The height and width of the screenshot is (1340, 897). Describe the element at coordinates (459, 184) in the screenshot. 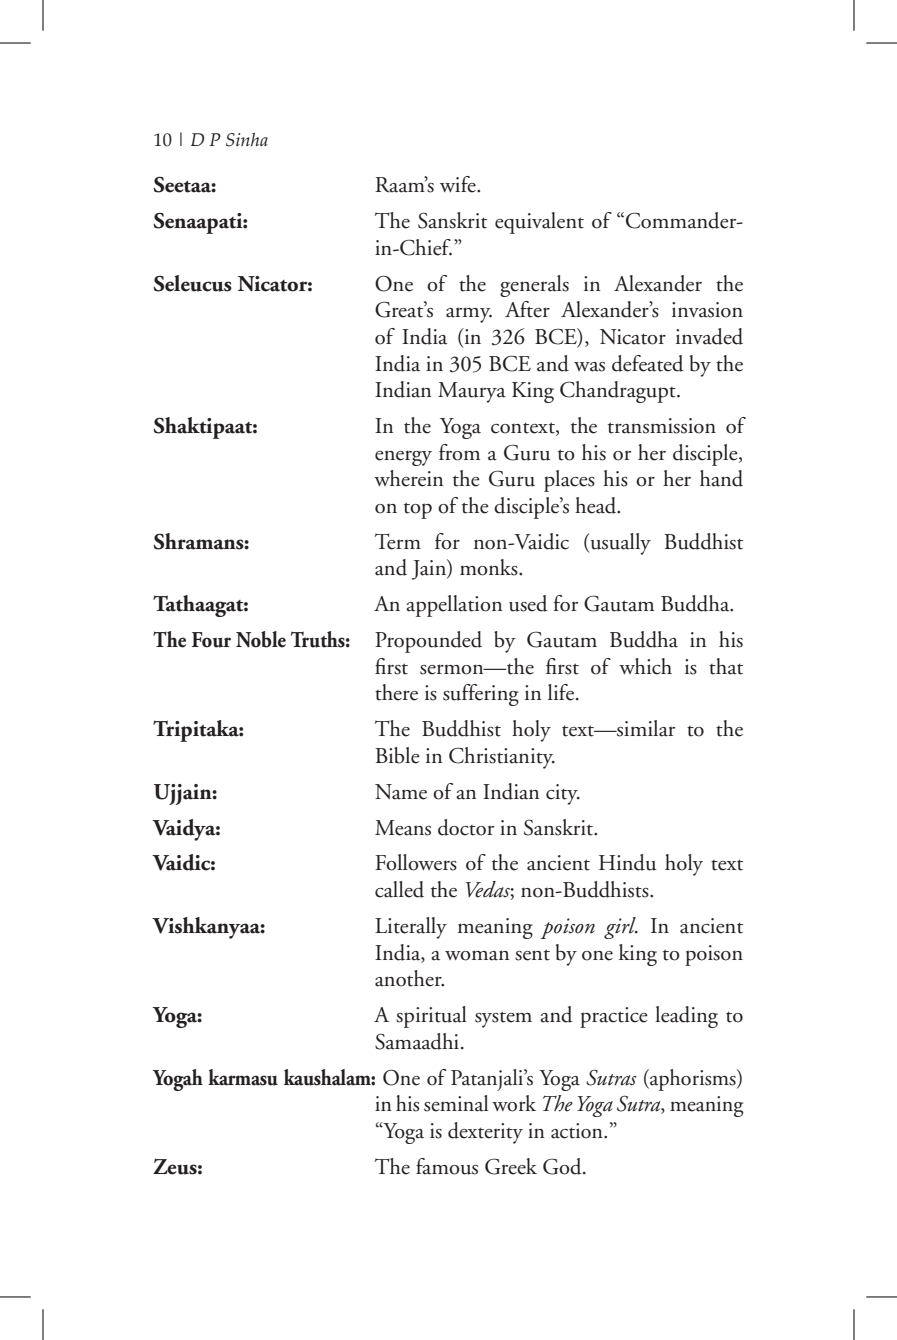

I see `wife` at that location.
